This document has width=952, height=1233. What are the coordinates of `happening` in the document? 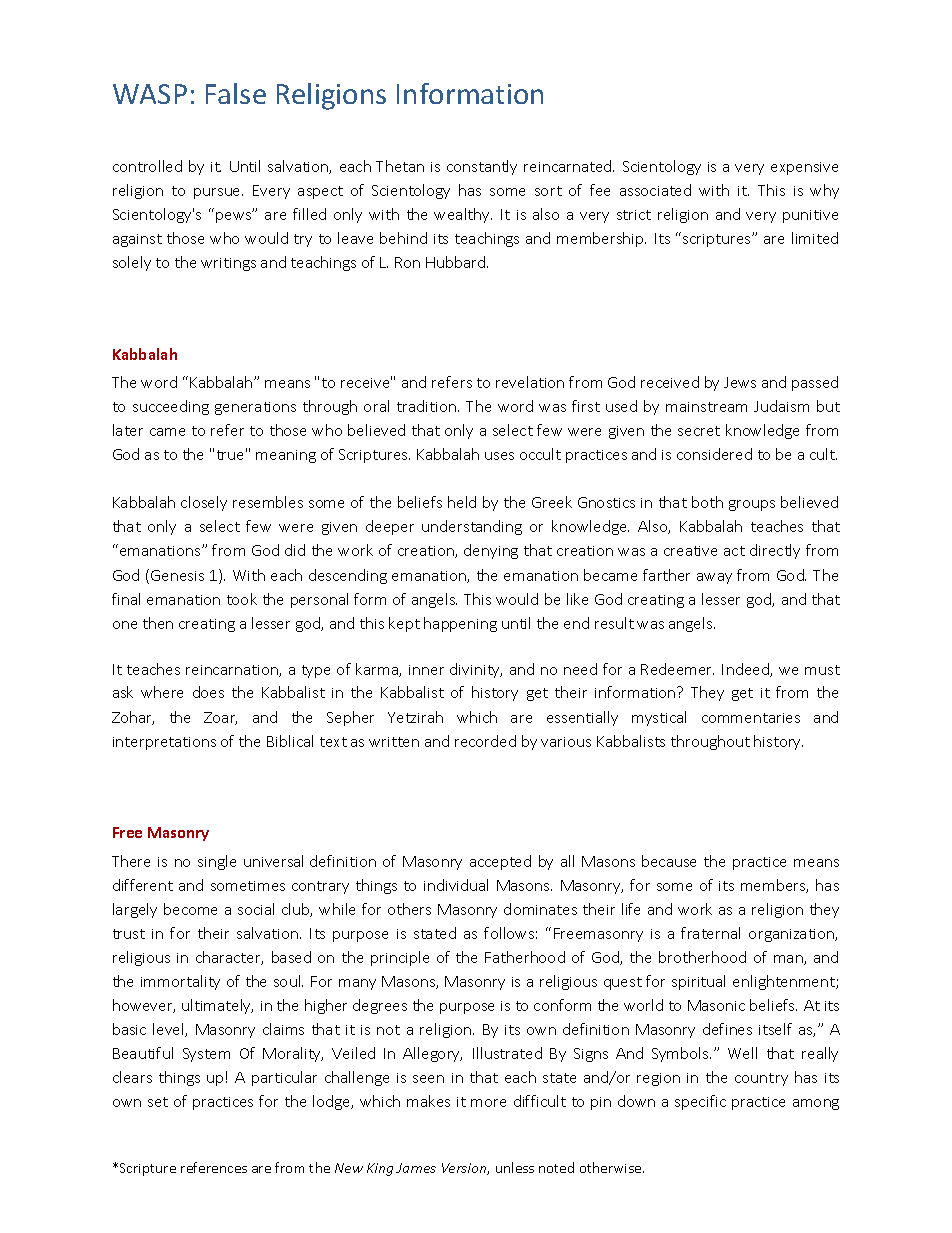 It's located at (460, 624).
